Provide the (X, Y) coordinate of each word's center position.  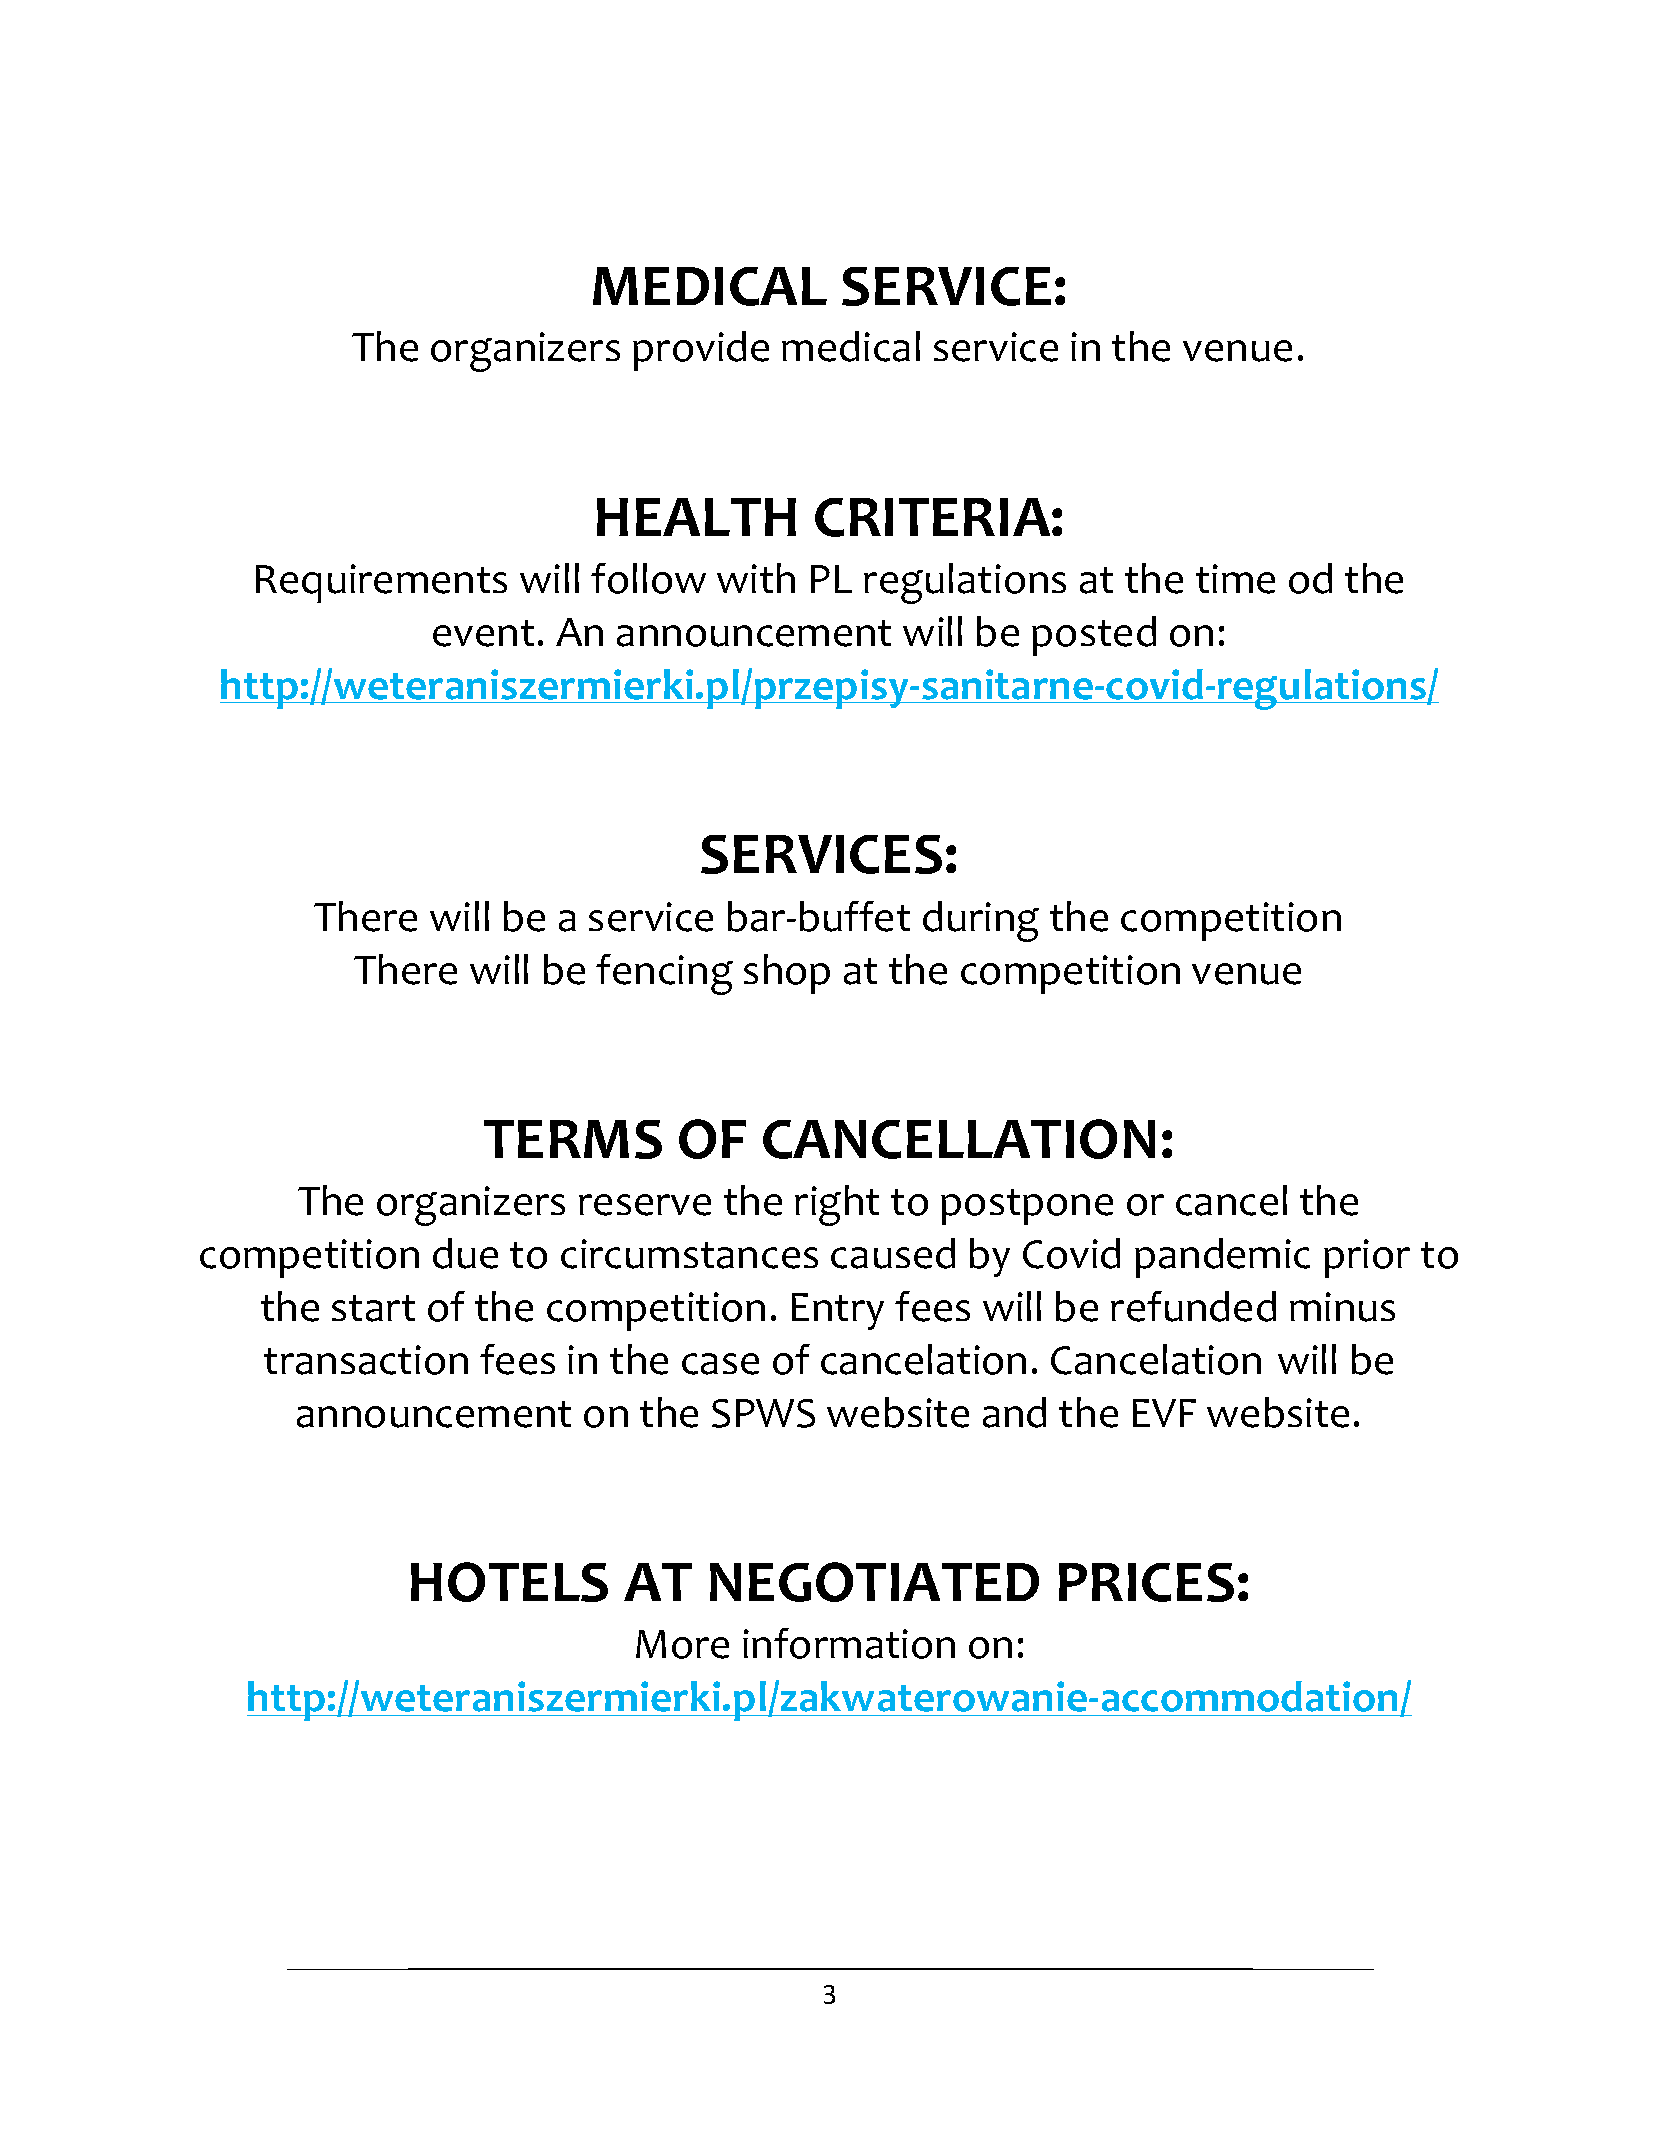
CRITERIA (934, 517)
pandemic (1222, 1258)
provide (701, 351)
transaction (366, 1360)
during (981, 921)
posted (1094, 636)
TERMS (573, 1139)
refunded (1193, 1306)
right (837, 1205)
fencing (664, 974)
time (1235, 579)
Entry (838, 1311)
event (483, 633)
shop (787, 974)
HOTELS (509, 1582)
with (756, 578)
